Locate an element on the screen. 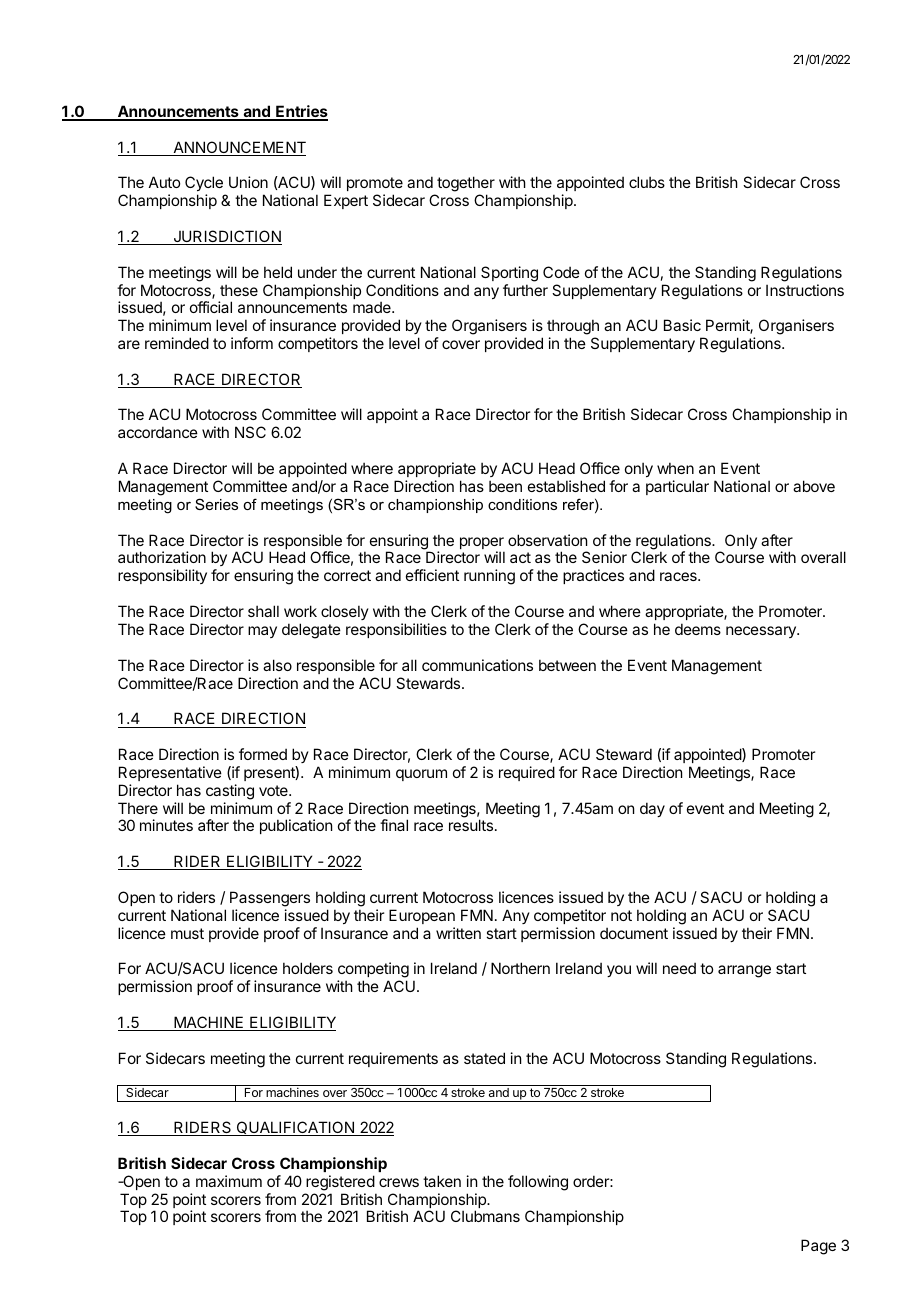 Image resolution: width=924 pixels, height=1308 pixels. Cycle is located at coordinates (205, 185).
